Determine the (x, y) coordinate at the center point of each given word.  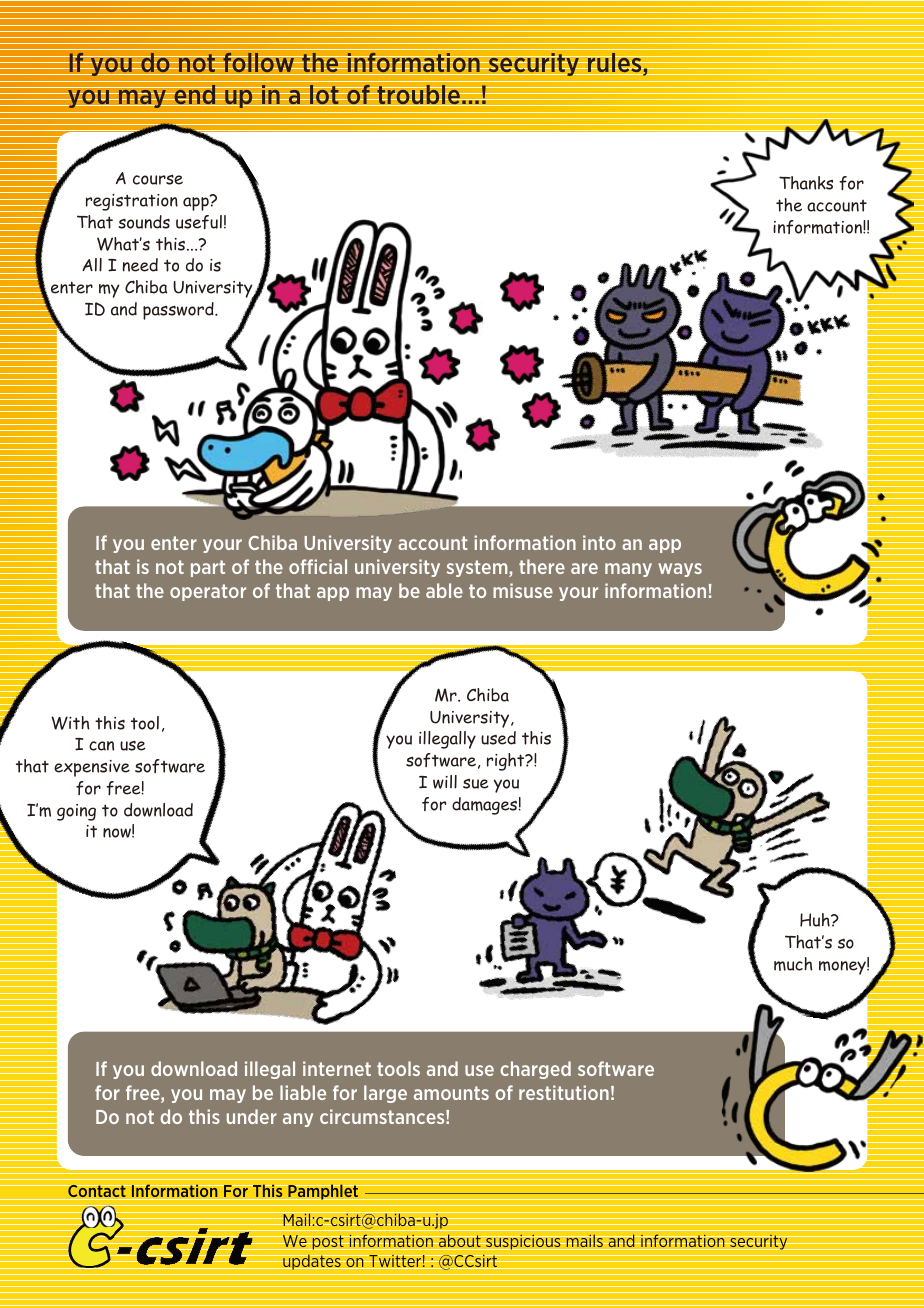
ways (680, 570)
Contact (97, 1192)
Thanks (806, 183)
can (101, 746)
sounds (144, 222)
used (498, 738)
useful (199, 222)
